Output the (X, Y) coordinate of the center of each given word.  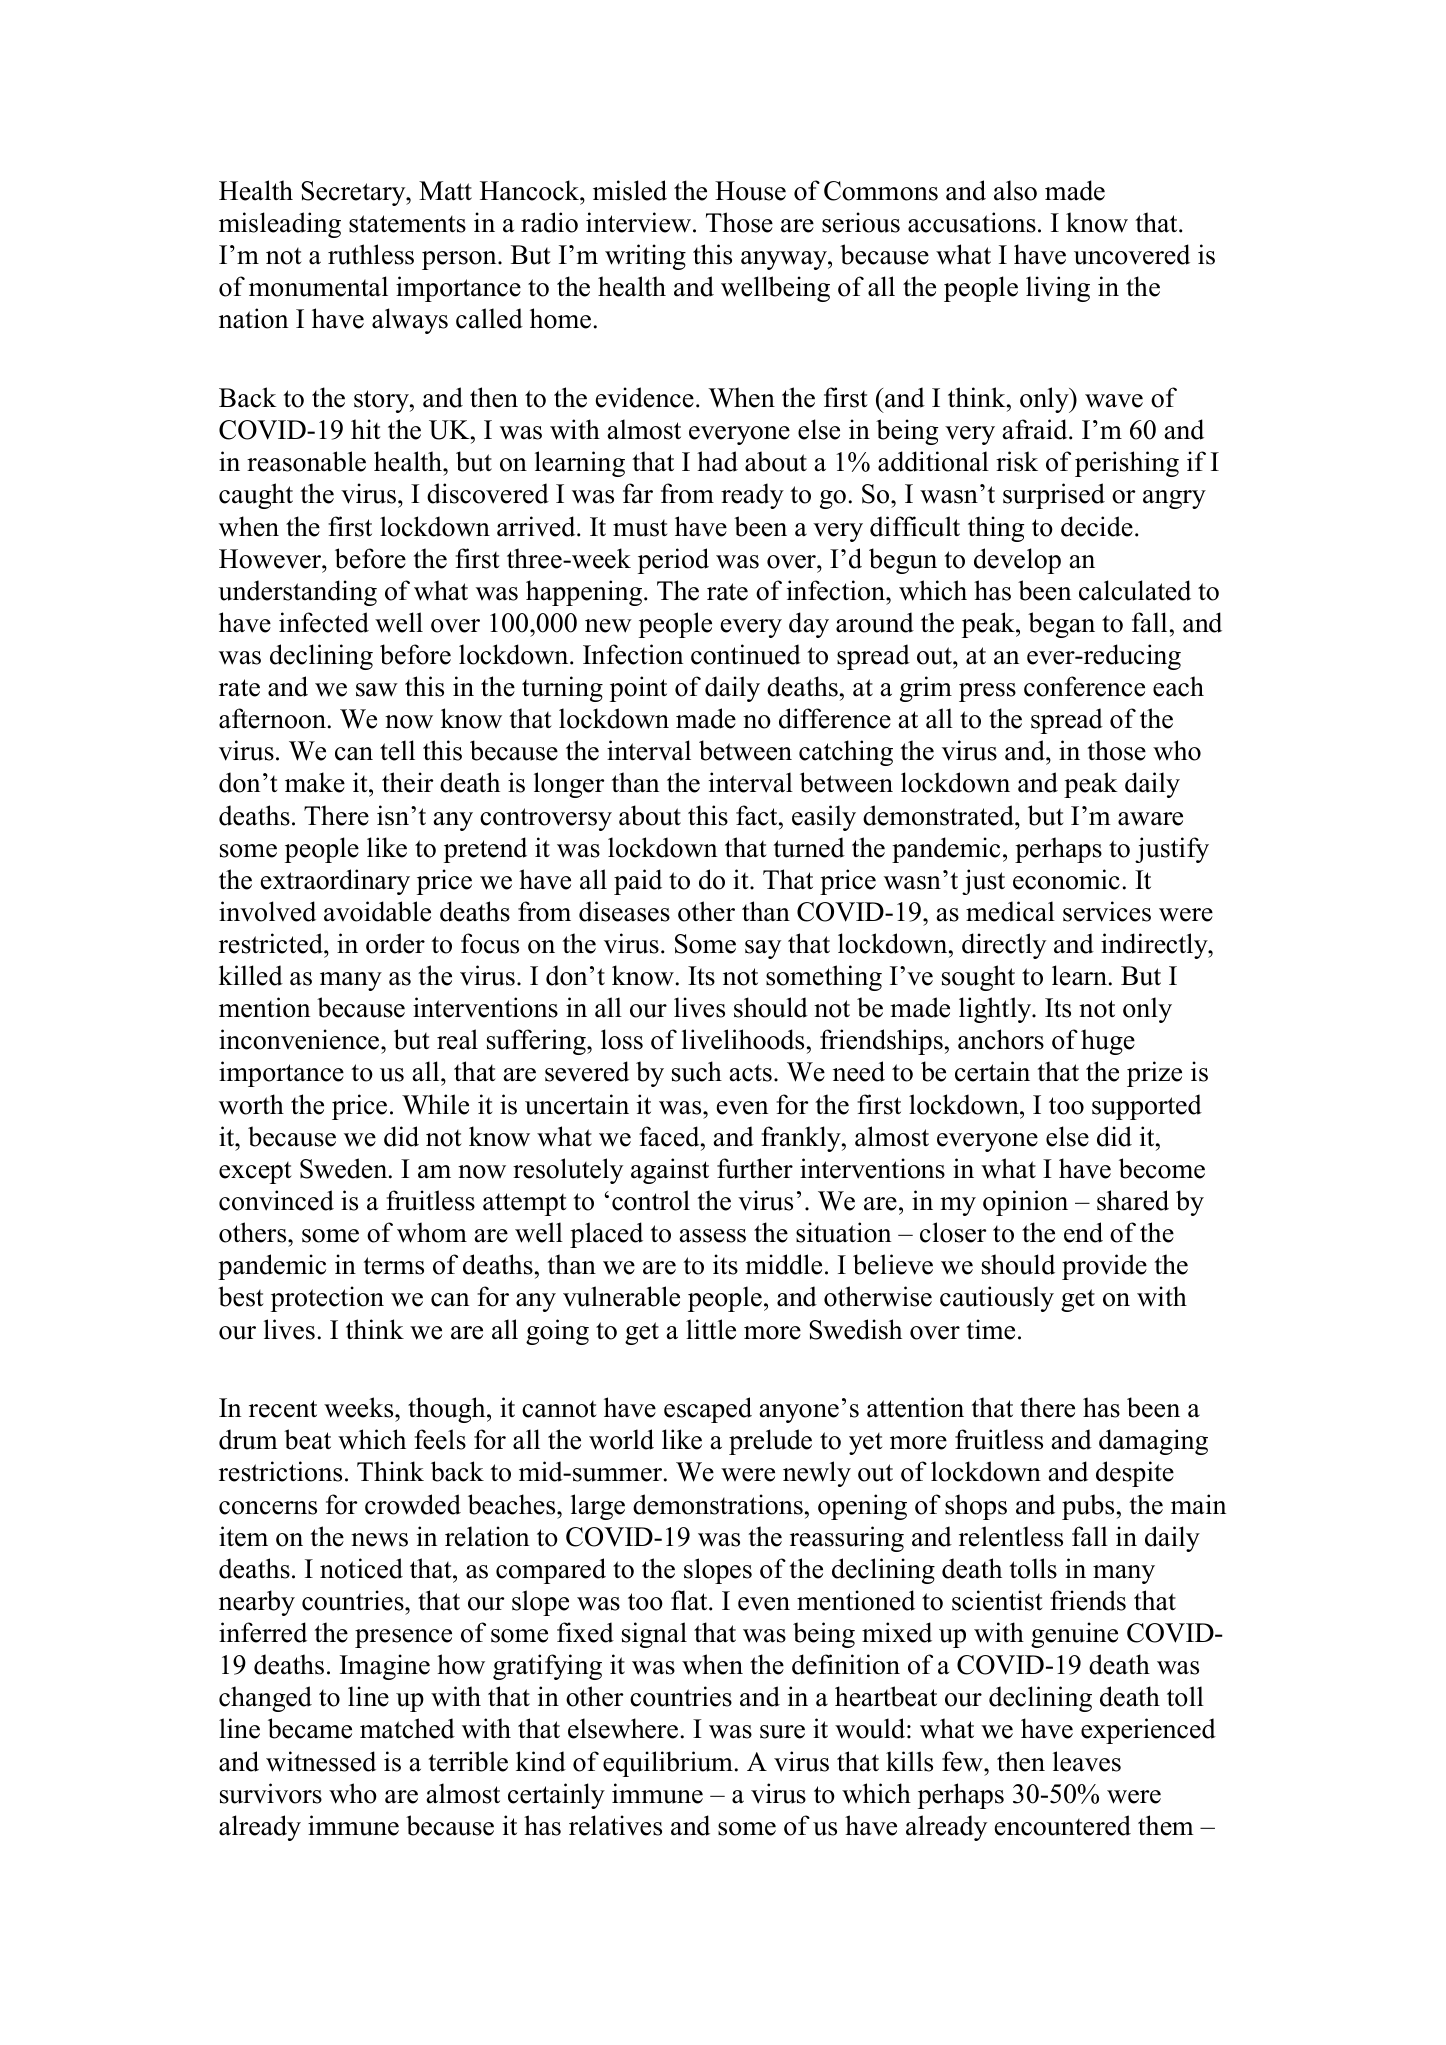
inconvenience (300, 1039)
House (750, 191)
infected (324, 622)
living (1058, 289)
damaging (1153, 1442)
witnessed (321, 1761)
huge (1108, 1042)
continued (746, 654)
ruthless (371, 254)
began (1061, 625)
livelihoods (743, 1039)
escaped (708, 1410)
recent (283, 1409)
